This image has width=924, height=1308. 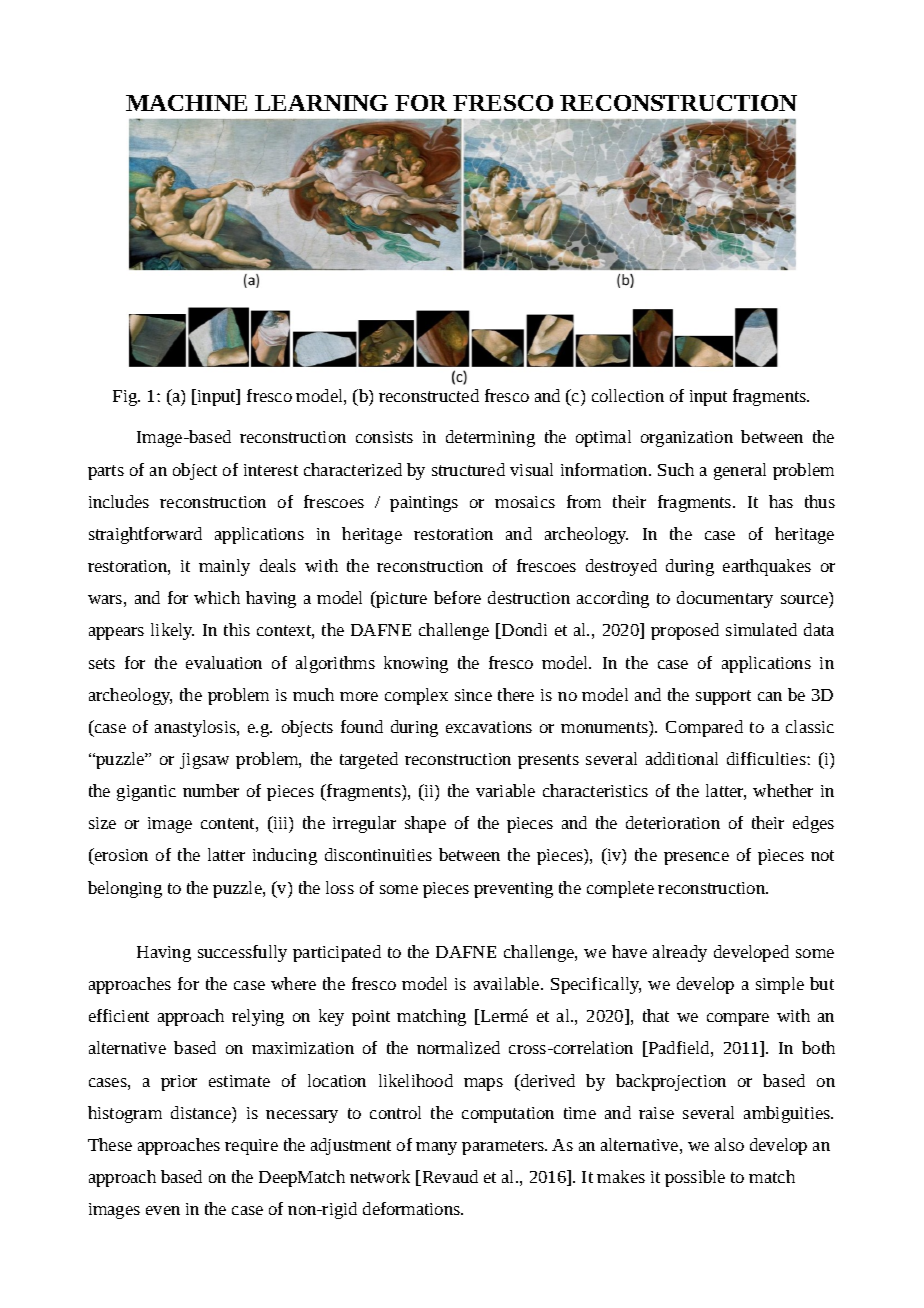 I want to click on many, so click(x=436, y=1148).
